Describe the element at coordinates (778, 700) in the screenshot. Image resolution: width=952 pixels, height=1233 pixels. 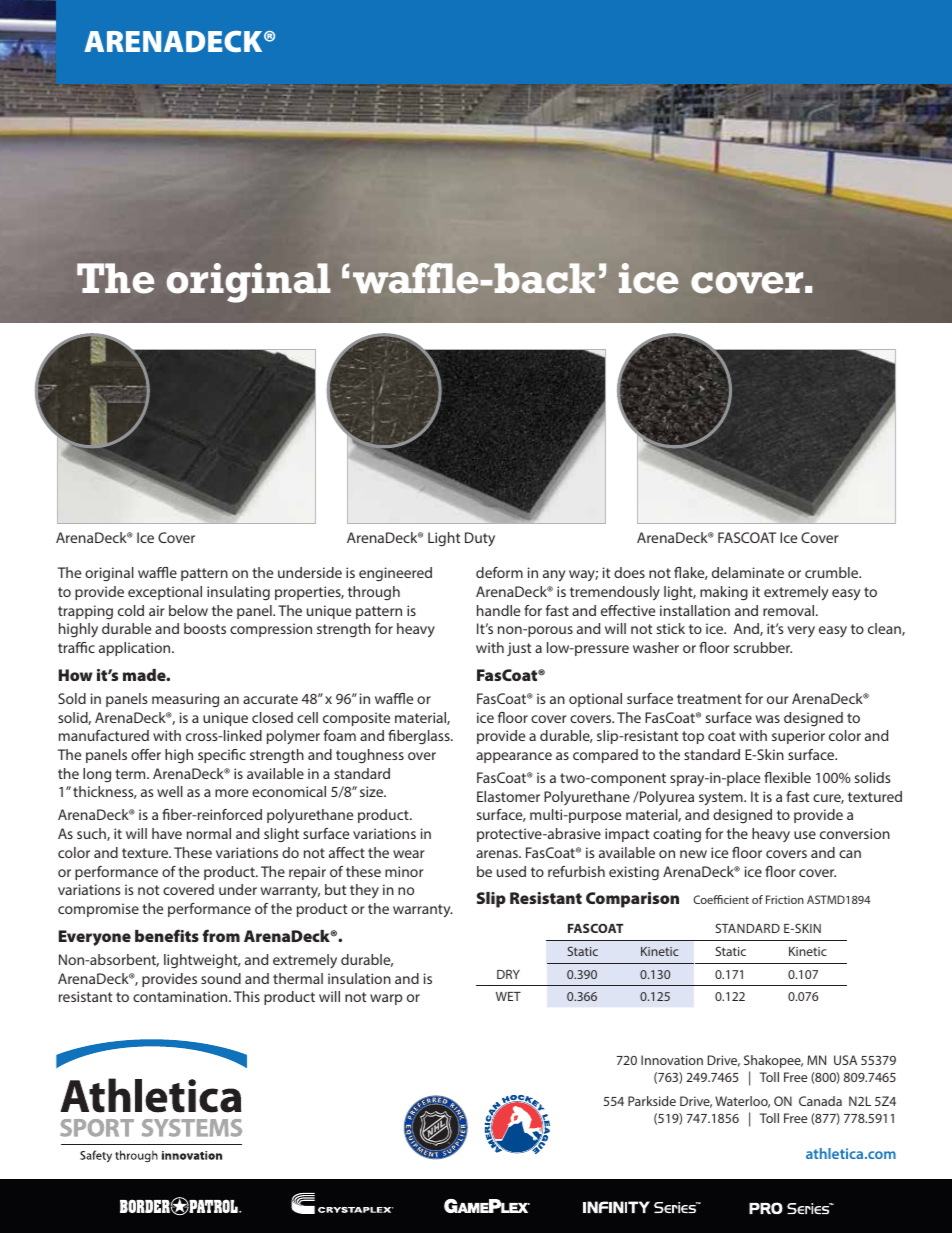
I see `our` at that location.
